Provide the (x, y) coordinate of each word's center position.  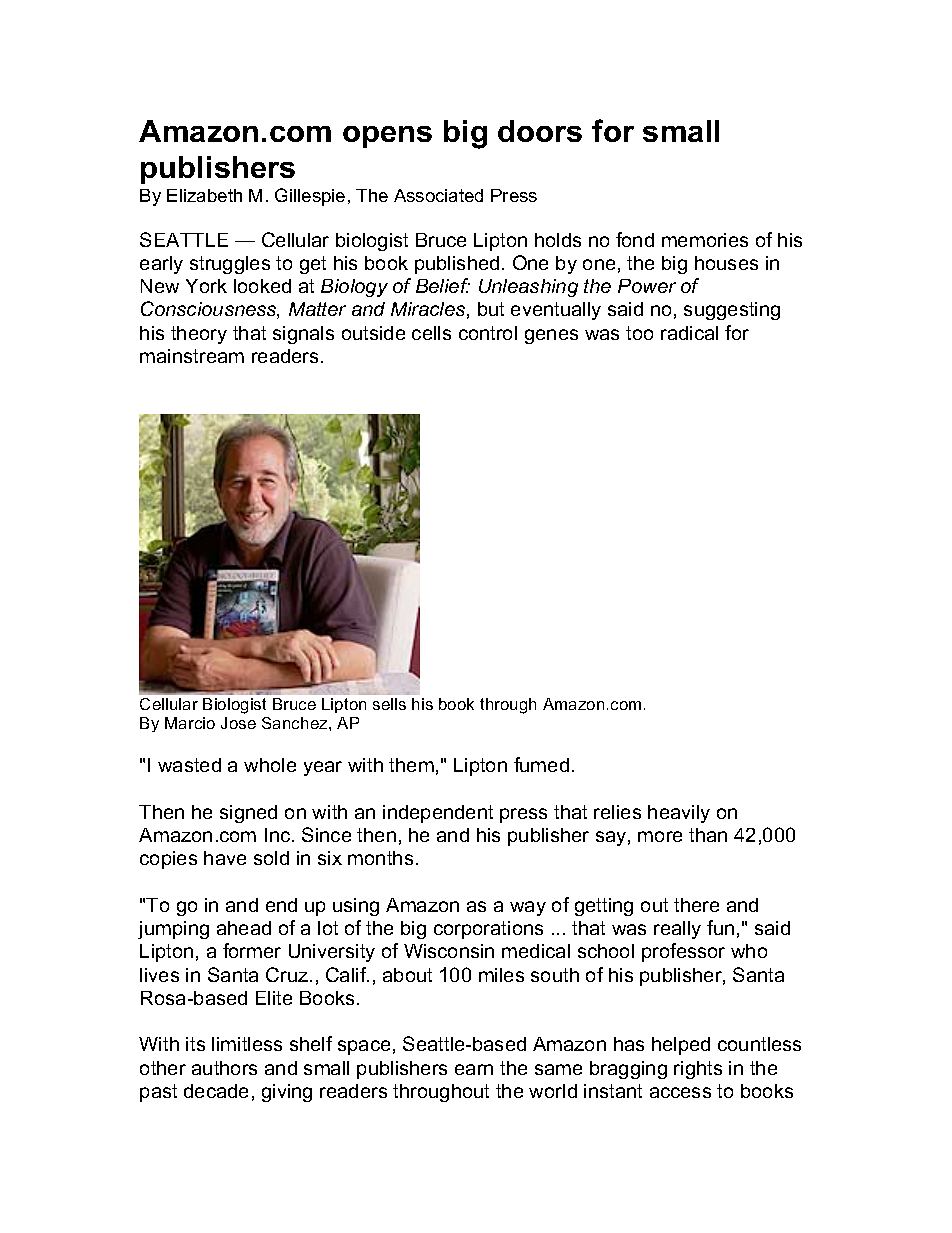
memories (705, 240)
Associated (438, 195)
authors (224, 1068)
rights (698, 1070)
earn (474, 1069)
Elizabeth (204, 195)
